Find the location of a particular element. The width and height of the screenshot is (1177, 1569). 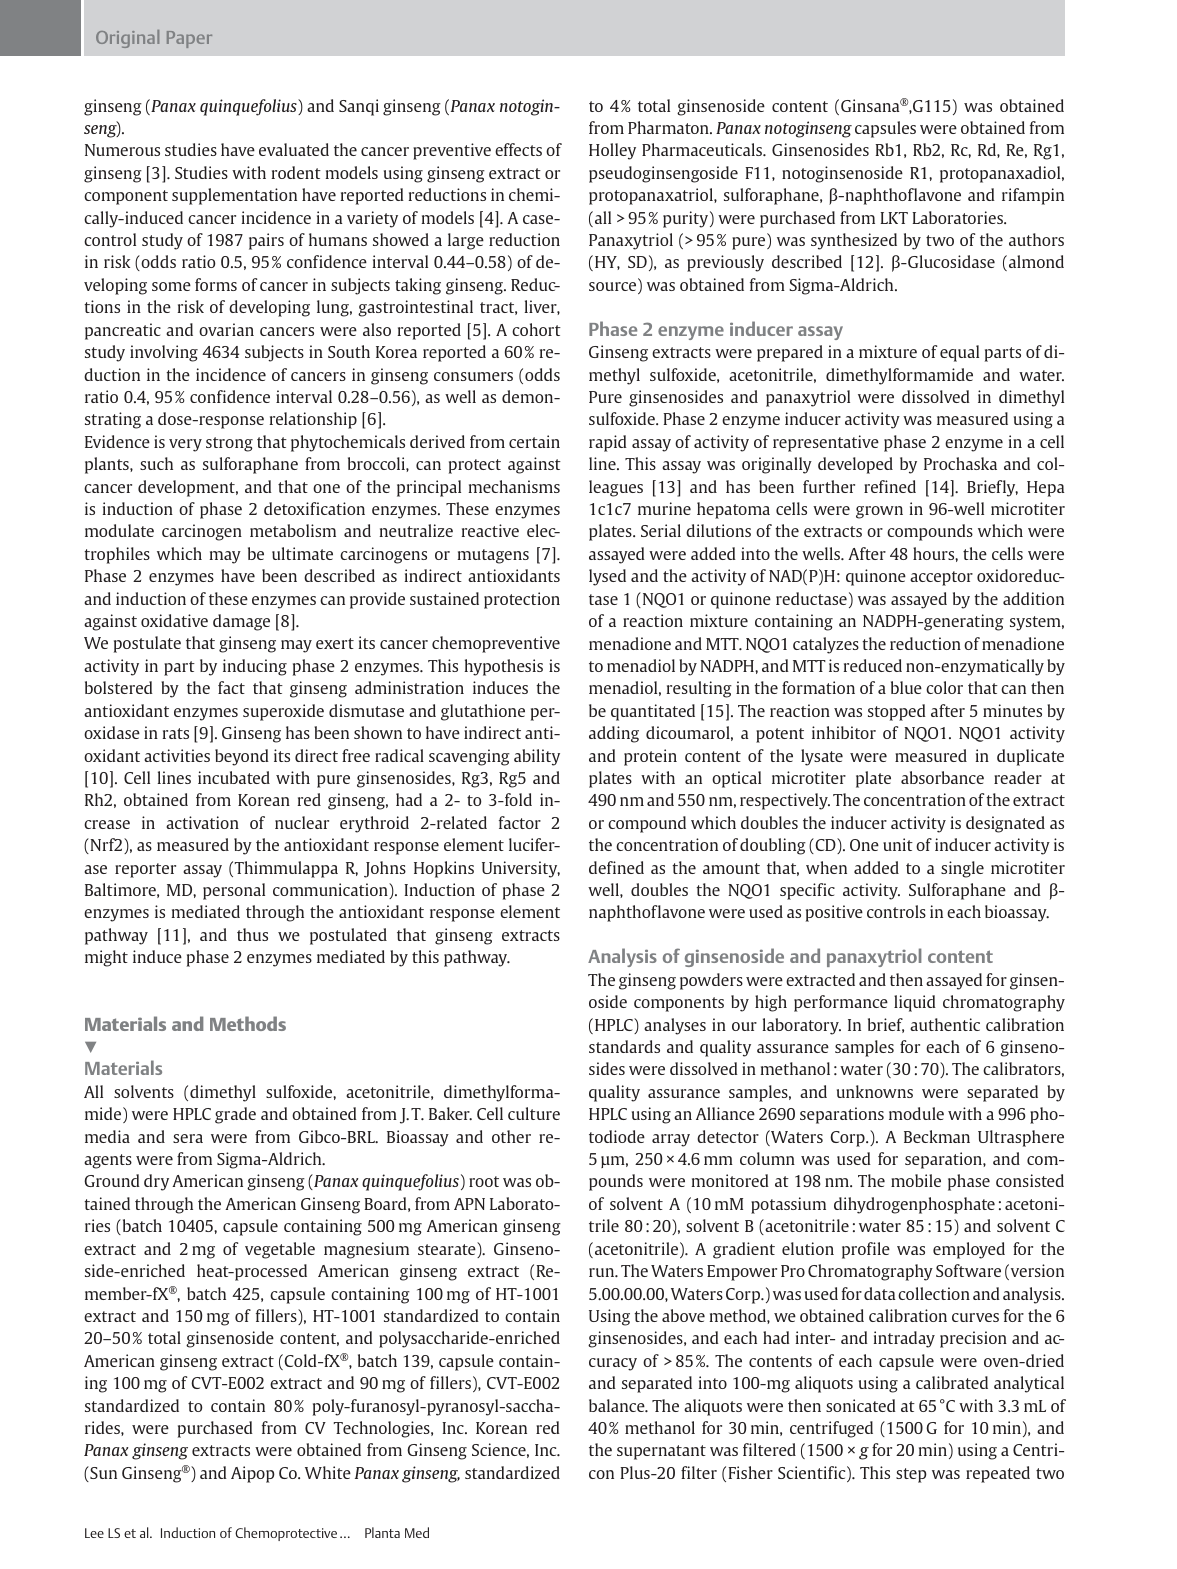

effects is located at coordinates (518, 149).
